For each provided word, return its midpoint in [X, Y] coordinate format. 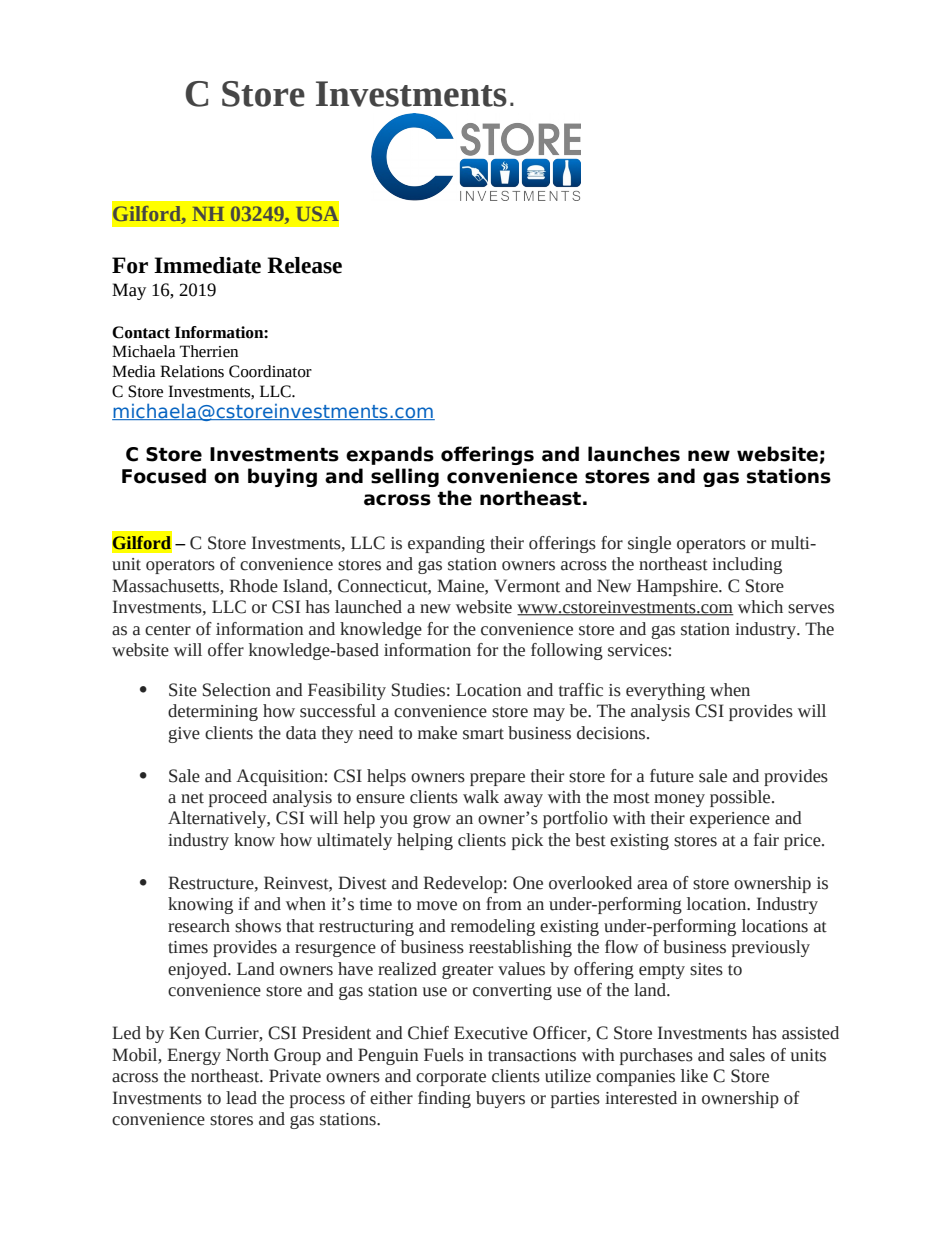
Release [304, 265]
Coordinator [270, 371]
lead [241, 1098]
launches [634, 454]
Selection [237, 690]
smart [483, 734]
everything [665, 691]
